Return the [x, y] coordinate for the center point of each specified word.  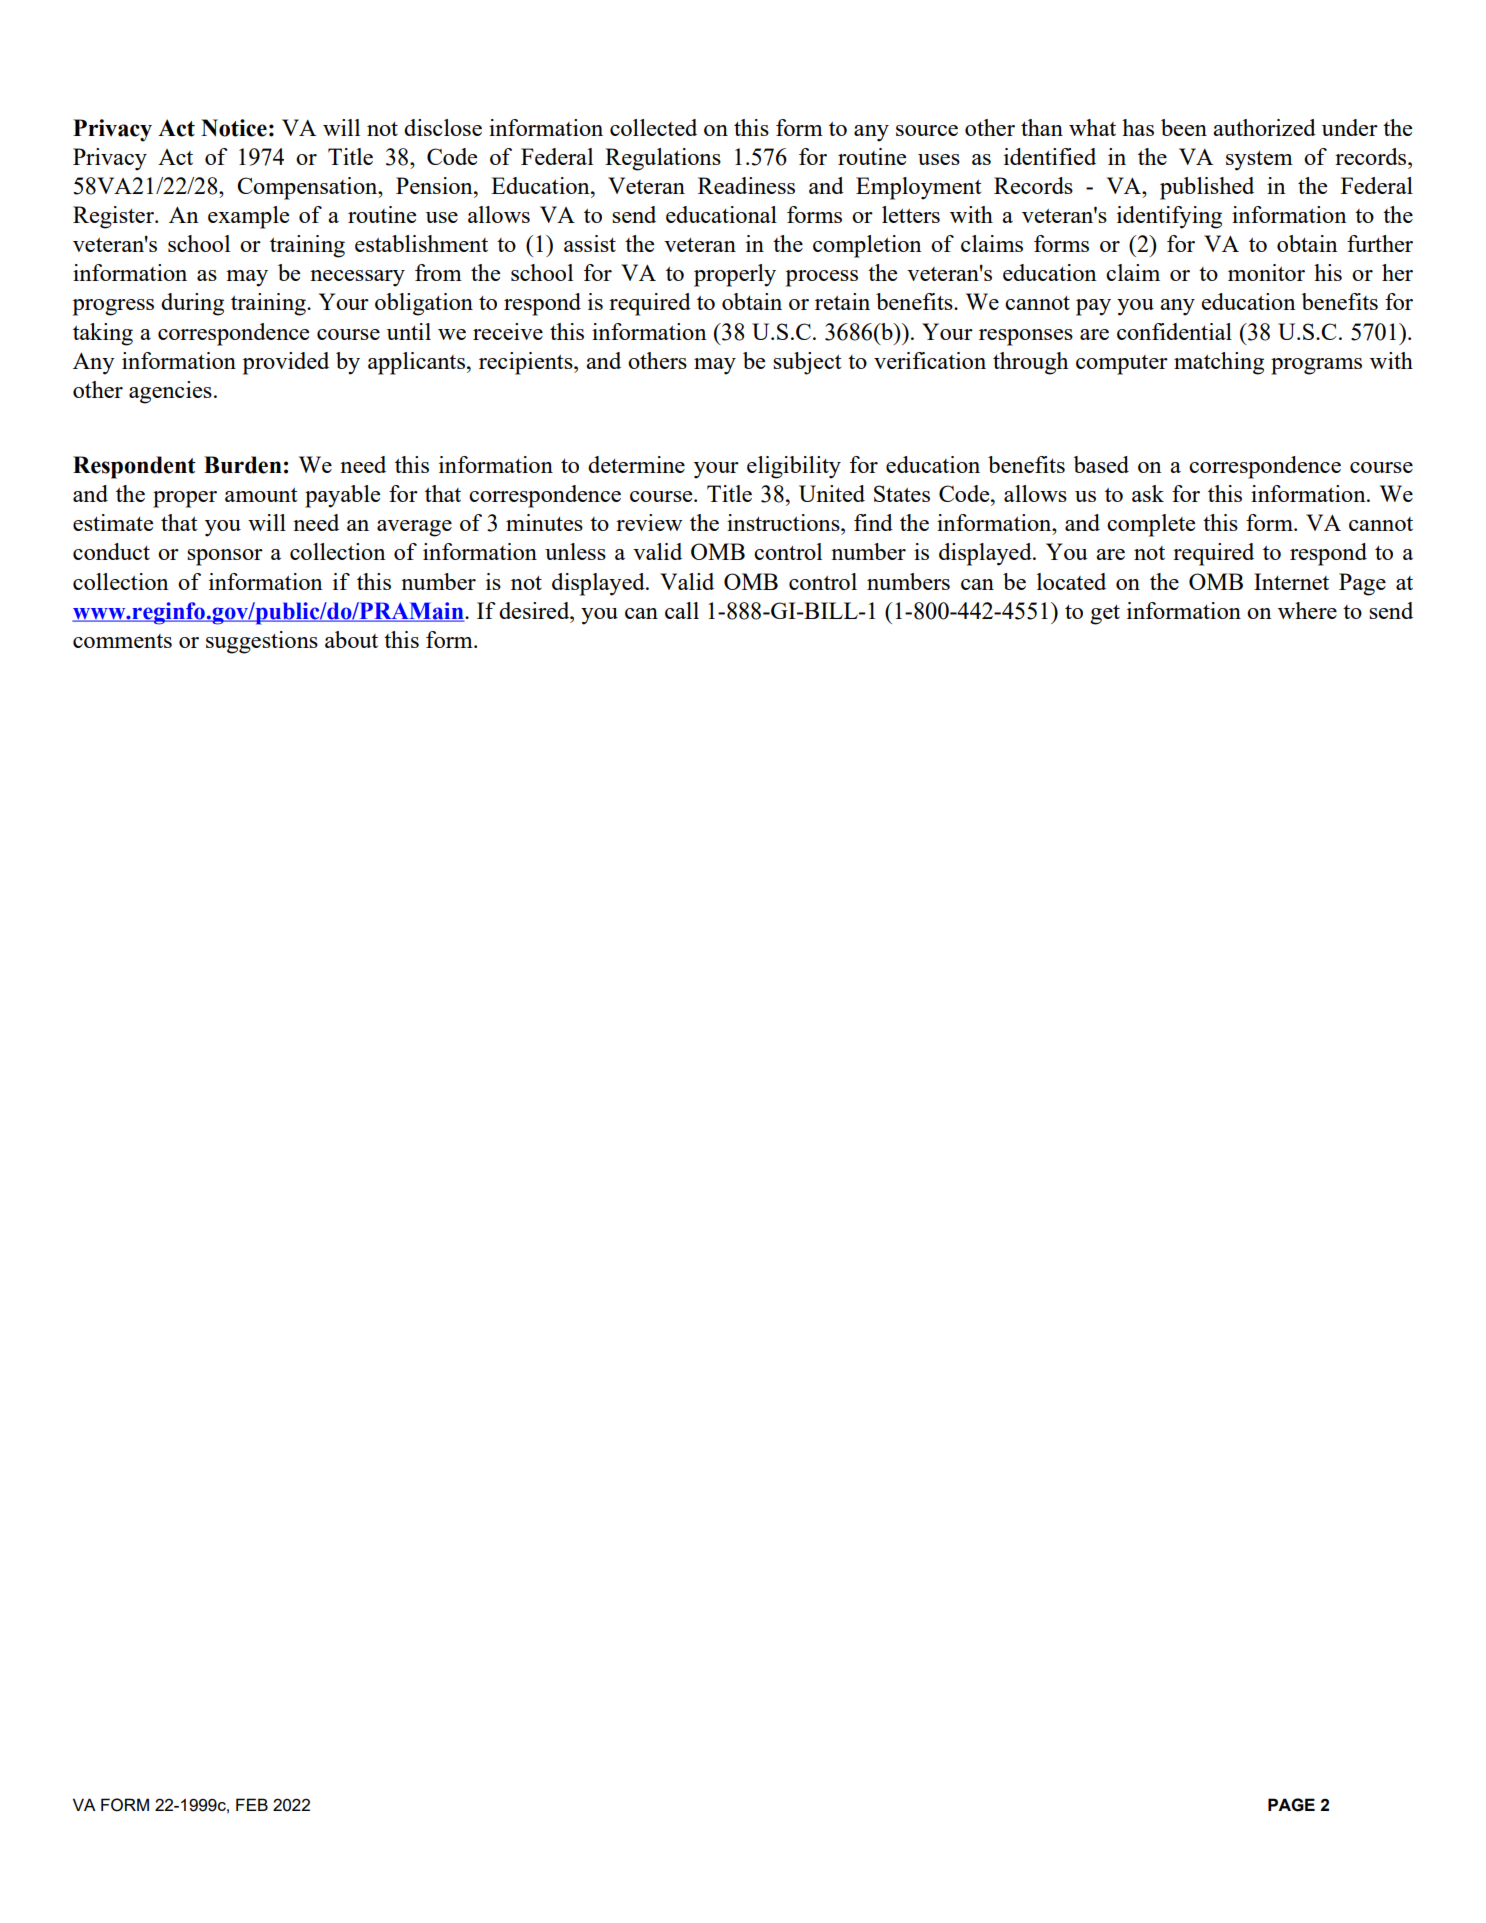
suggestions [262, 642]
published [1207, 188]
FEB [252, 1804]
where [1307, 610]
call [682, 610]
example [248, 217]
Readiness [746, 185]
